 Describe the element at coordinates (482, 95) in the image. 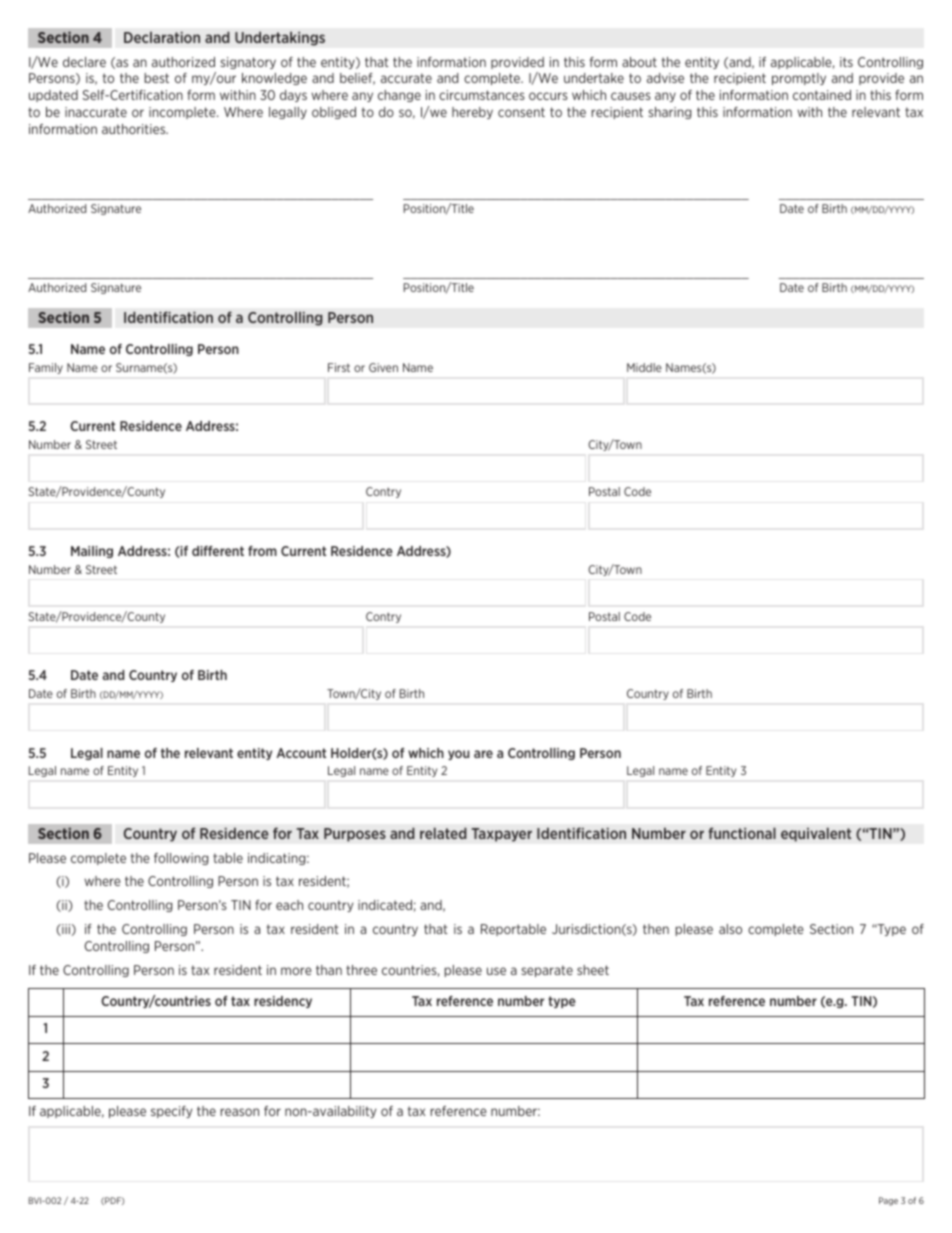

I see `circumstances` at that location.
